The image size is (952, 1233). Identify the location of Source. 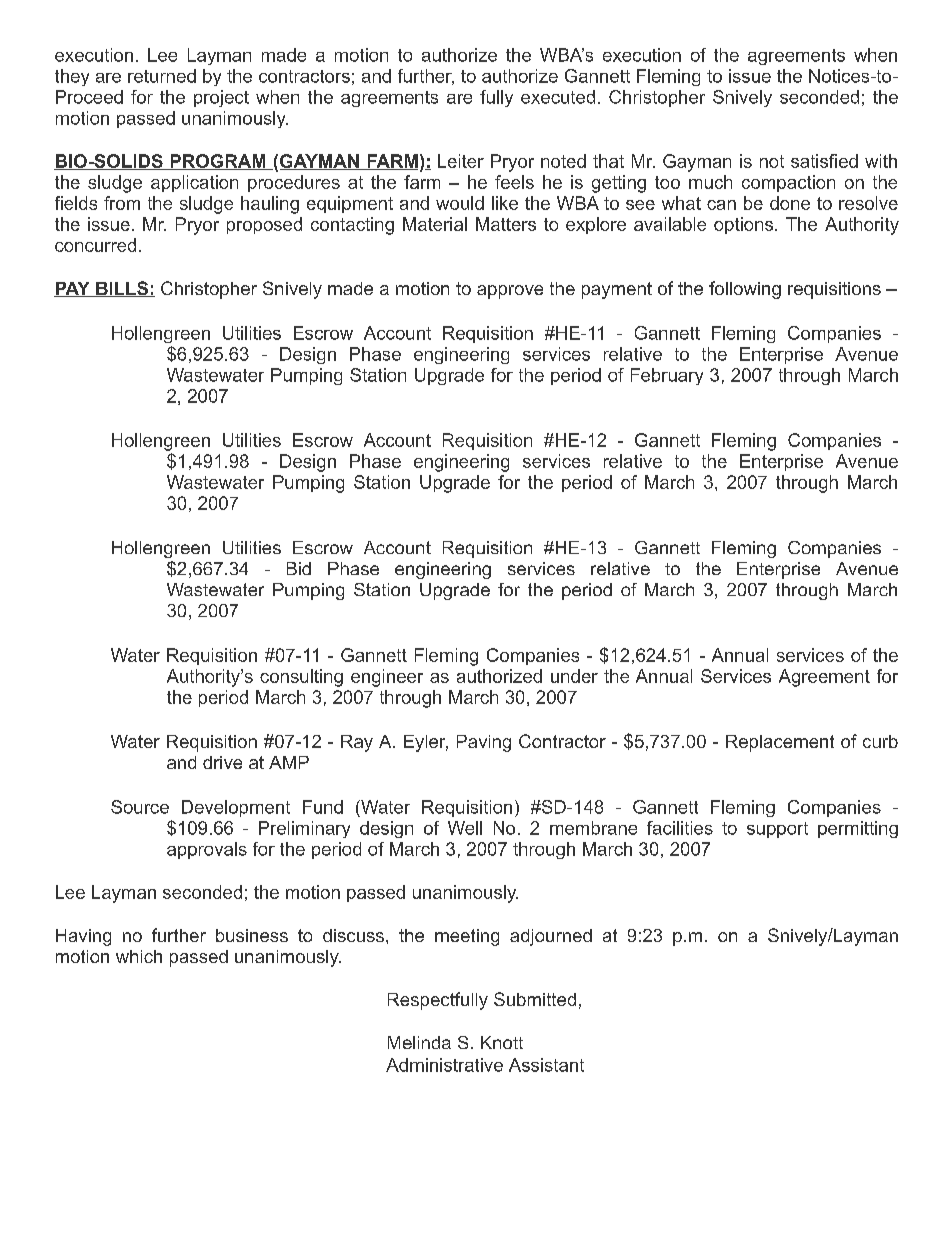
(140, 807).
